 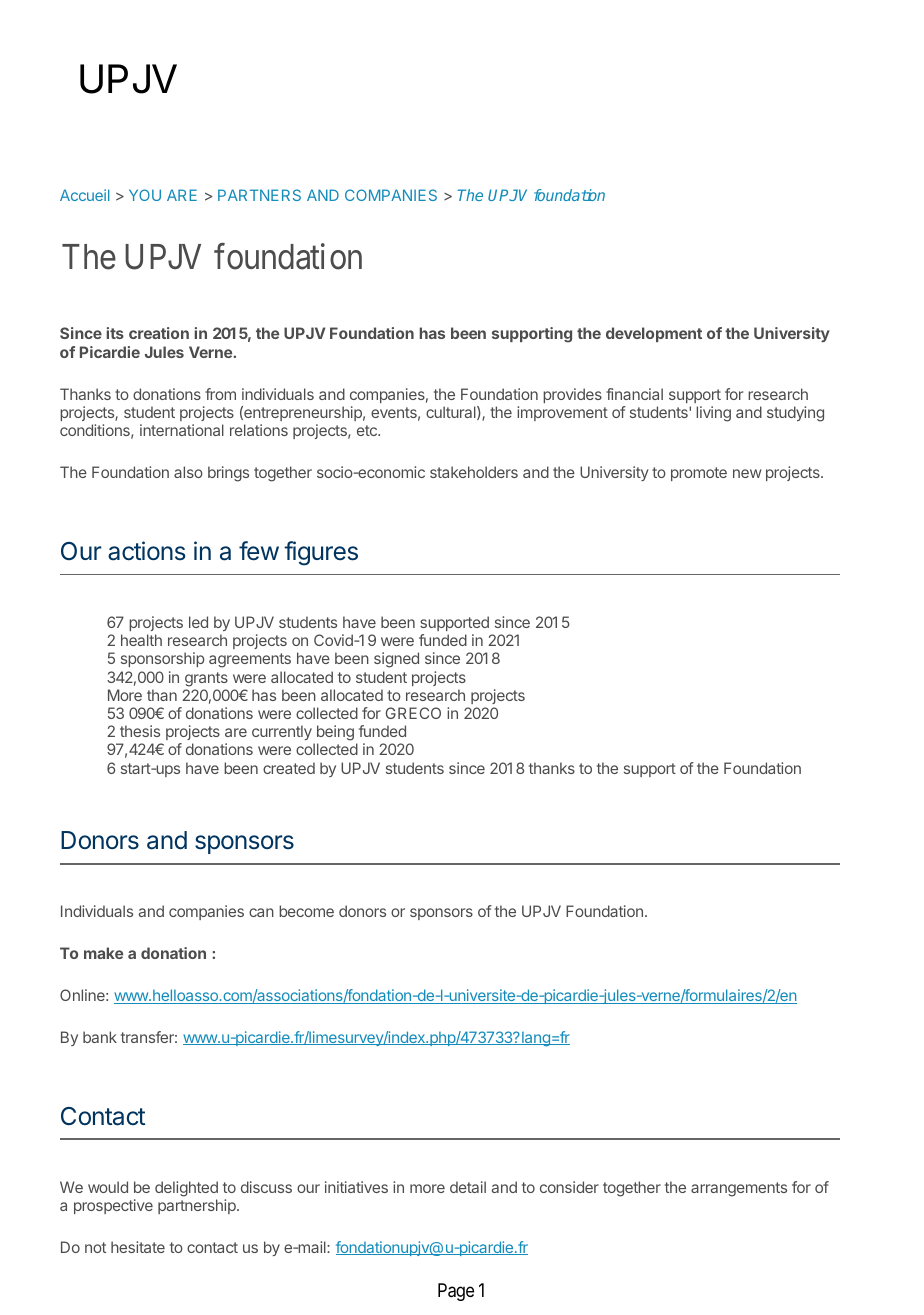 I want to click on development, so click(x=654, y=334).
